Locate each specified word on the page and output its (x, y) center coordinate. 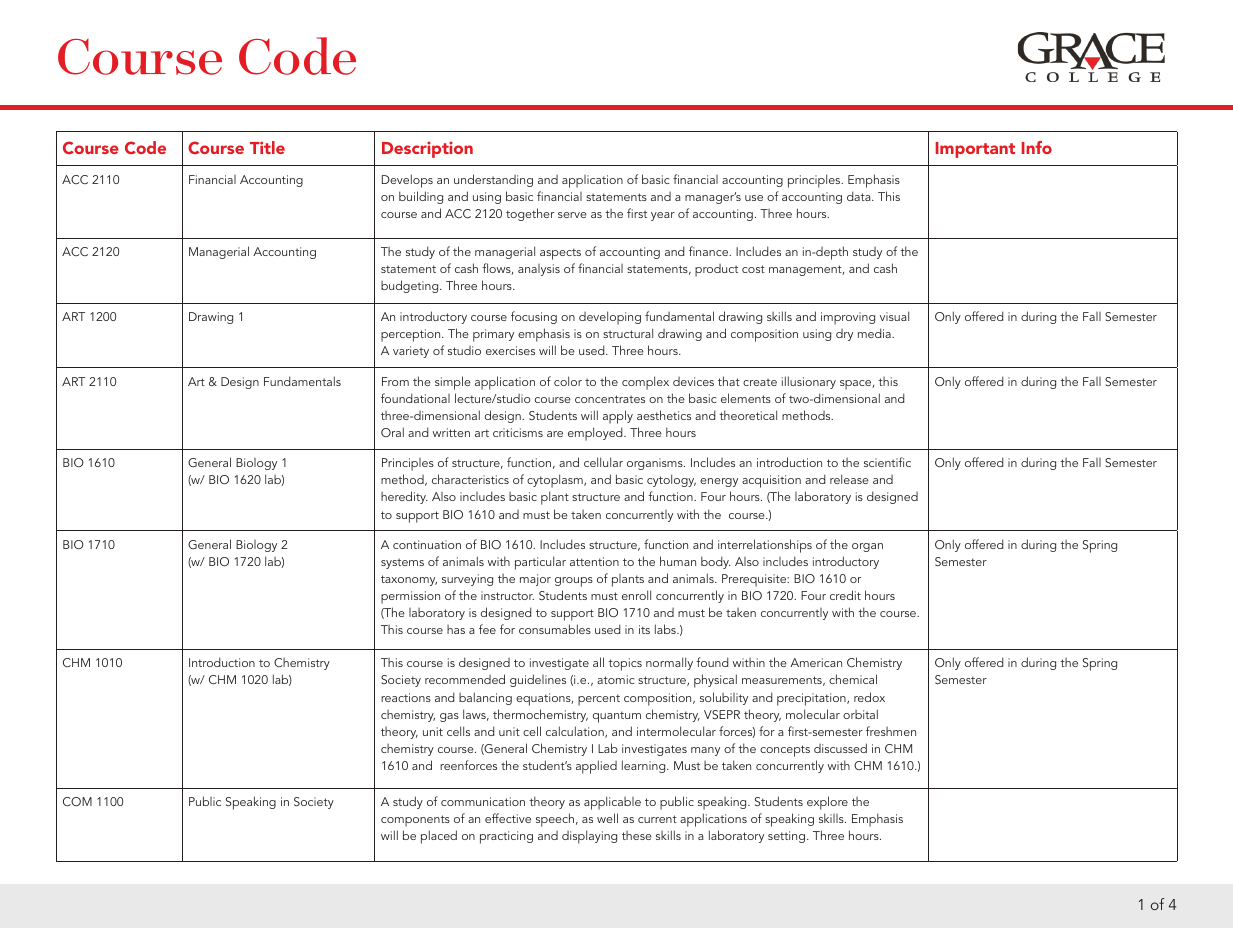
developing (610, 318)
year (663, 216)
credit (845, 595)
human (678, 561)
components (415, 821)
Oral (392, 432)
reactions (406, 697)
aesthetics (664, 415)
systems (402, 563)
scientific (887, 462)
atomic (615, 679)
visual (894, 316)
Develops (407, 181)
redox (869, 697)
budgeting (411, 286)
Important (975, 150)
